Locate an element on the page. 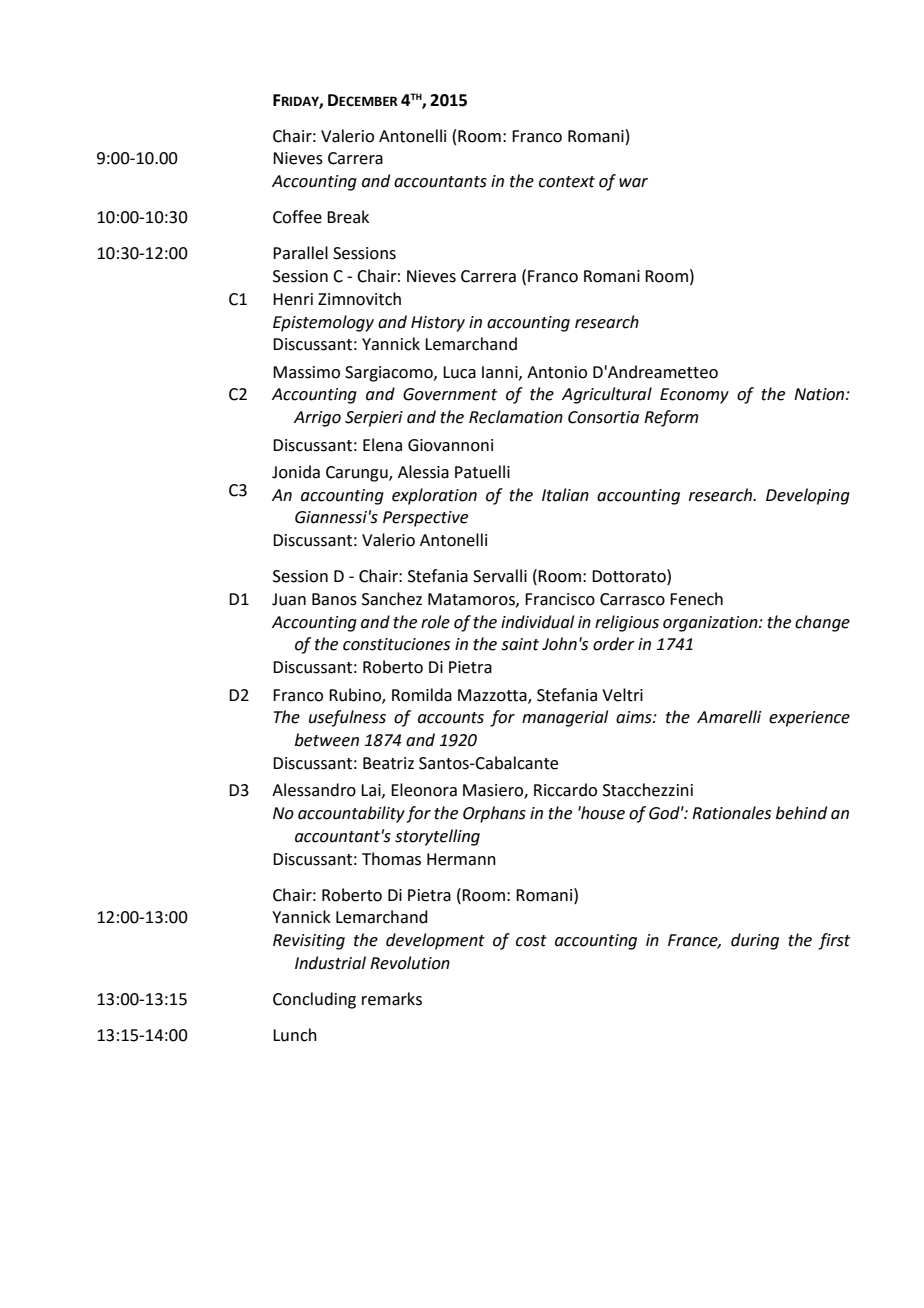  Francisco is located at coordinates (560, 599).
